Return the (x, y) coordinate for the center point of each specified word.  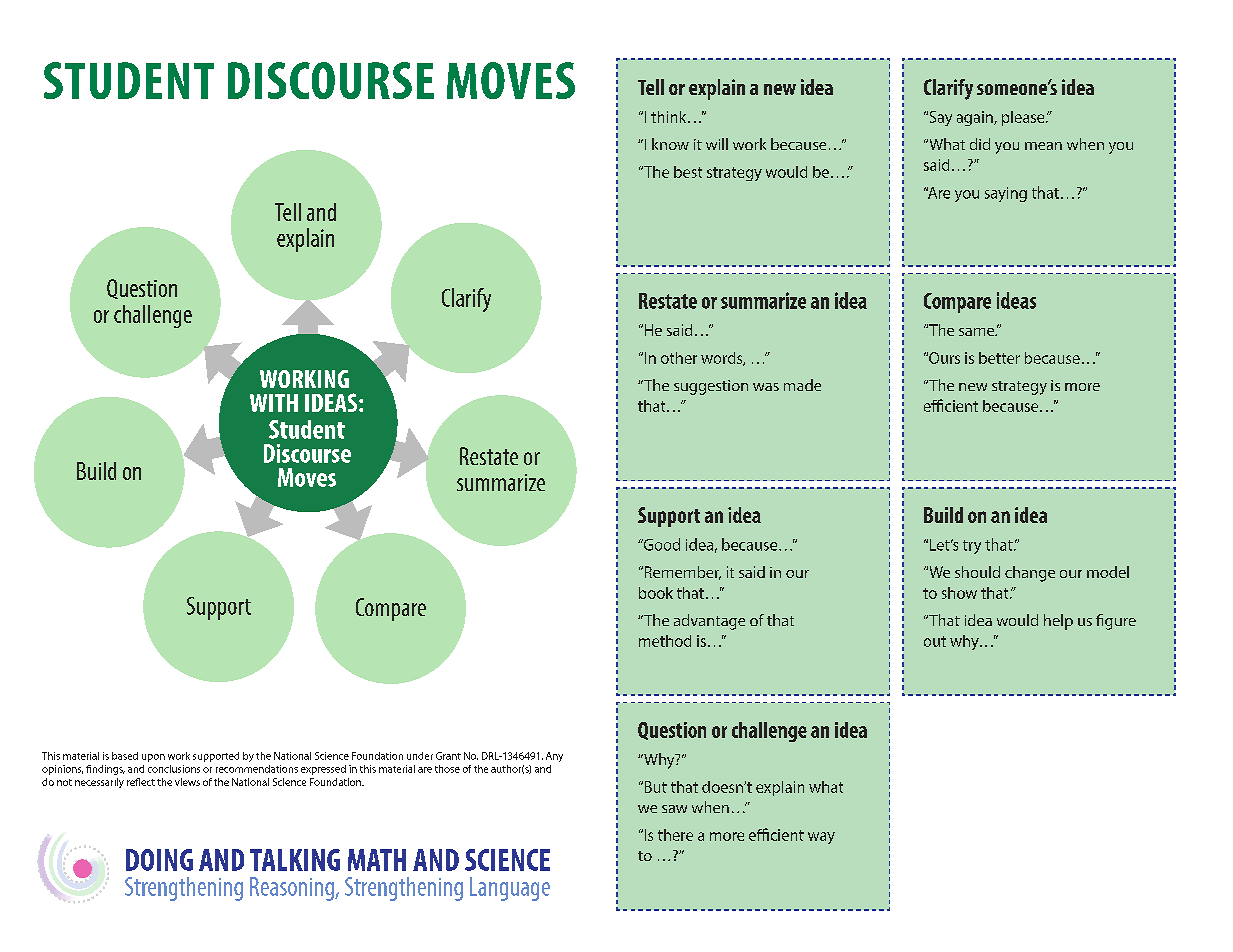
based (125, 756)
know (670, 144)
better (999, 358)
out (935, 641)
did (980, 144)
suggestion (711, 387)
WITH (274, 403)
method (665, 641)
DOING (159, 860)
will (717, 144)
